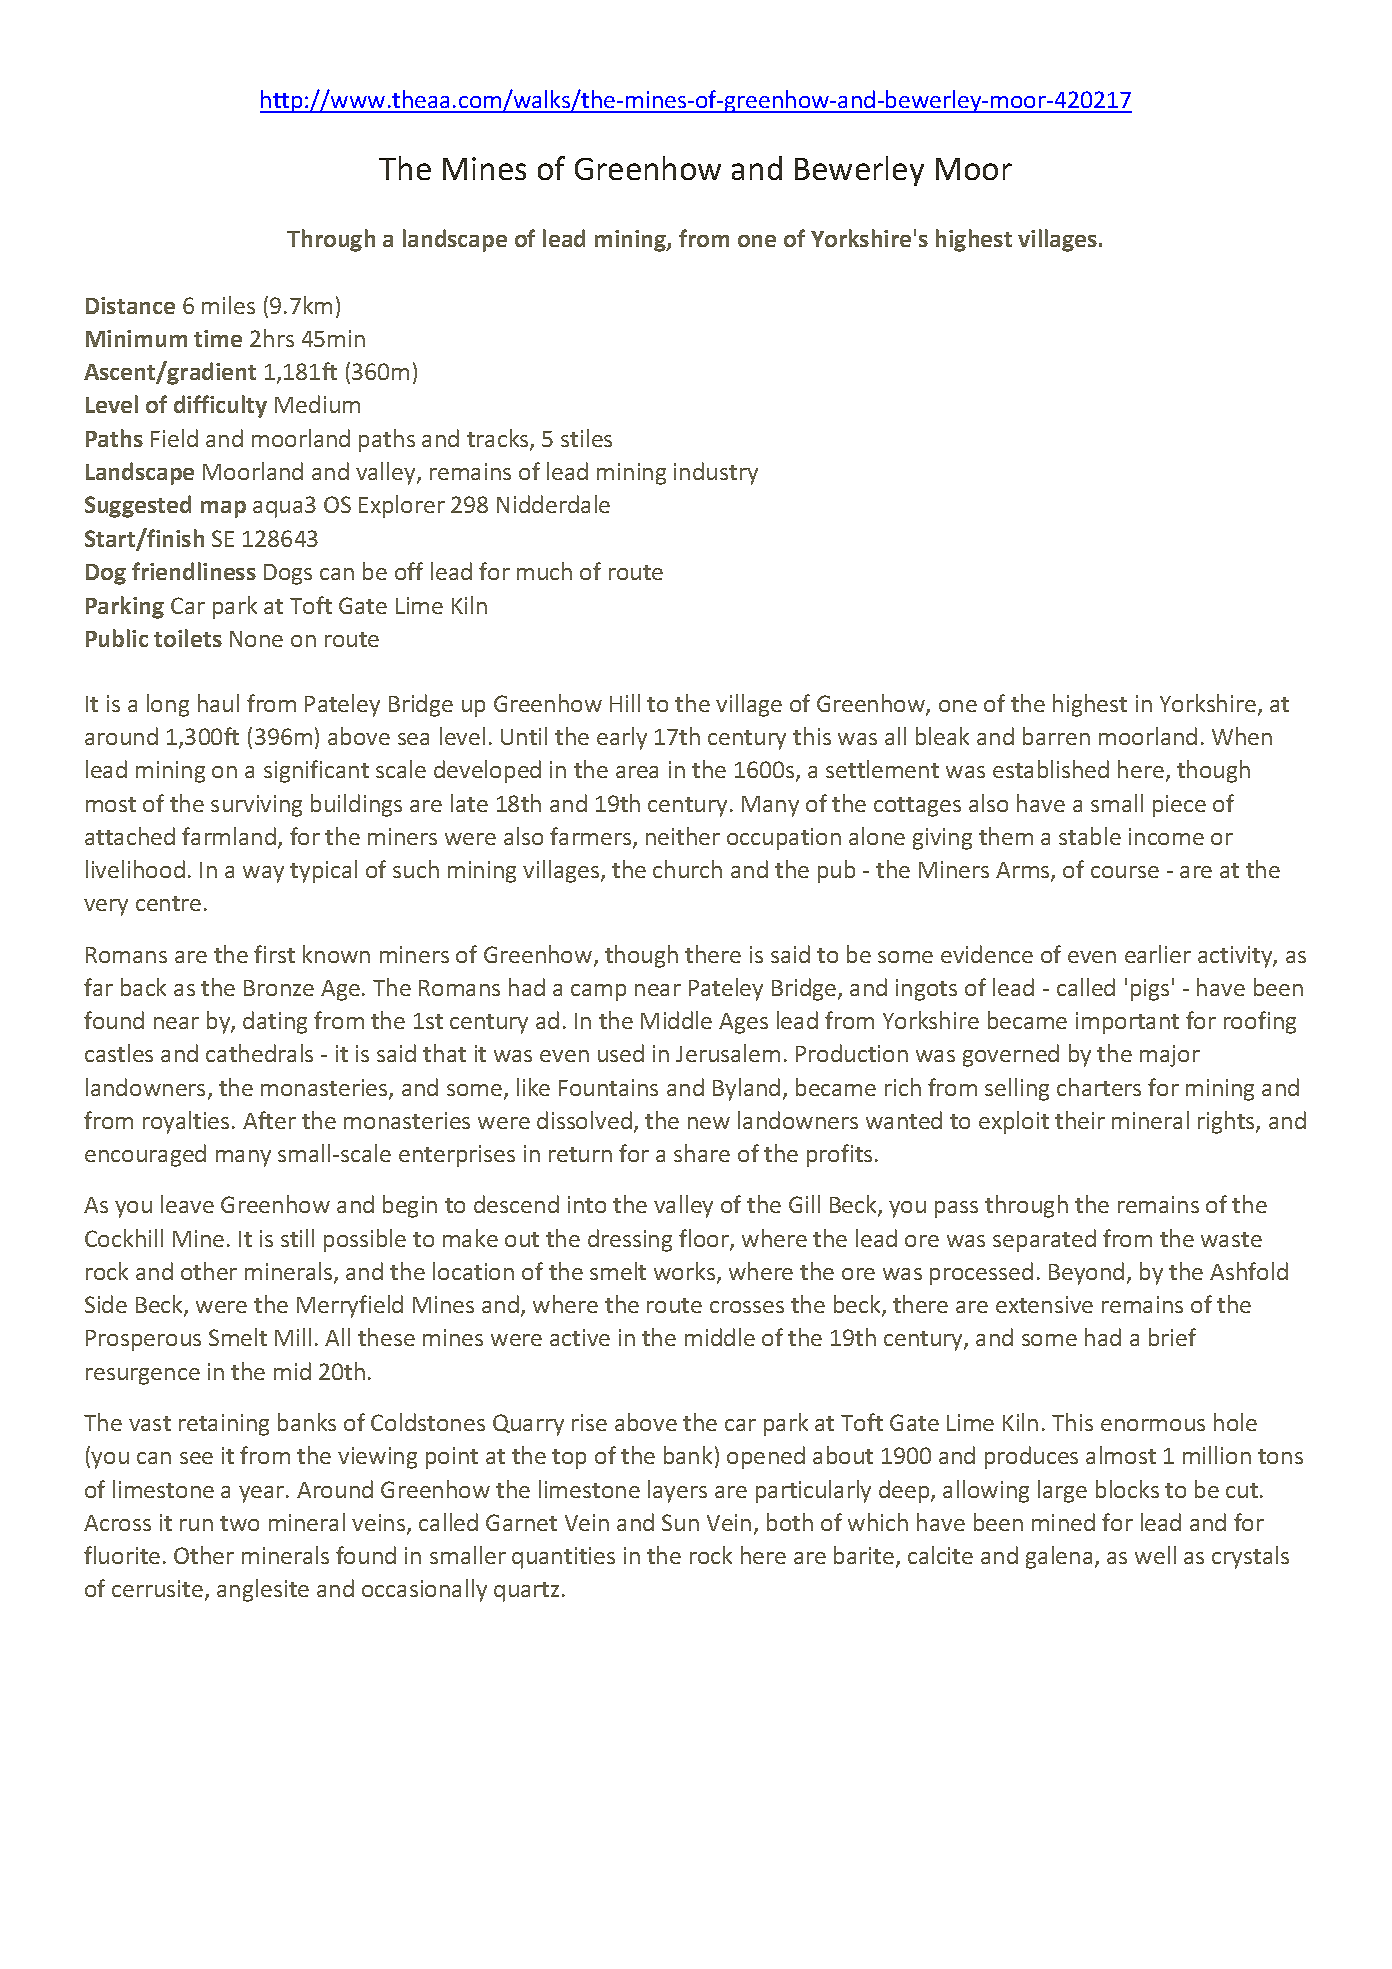 The height and width of the screenshot is (1969, 1392). I want to click on time, so click(218, 338).
